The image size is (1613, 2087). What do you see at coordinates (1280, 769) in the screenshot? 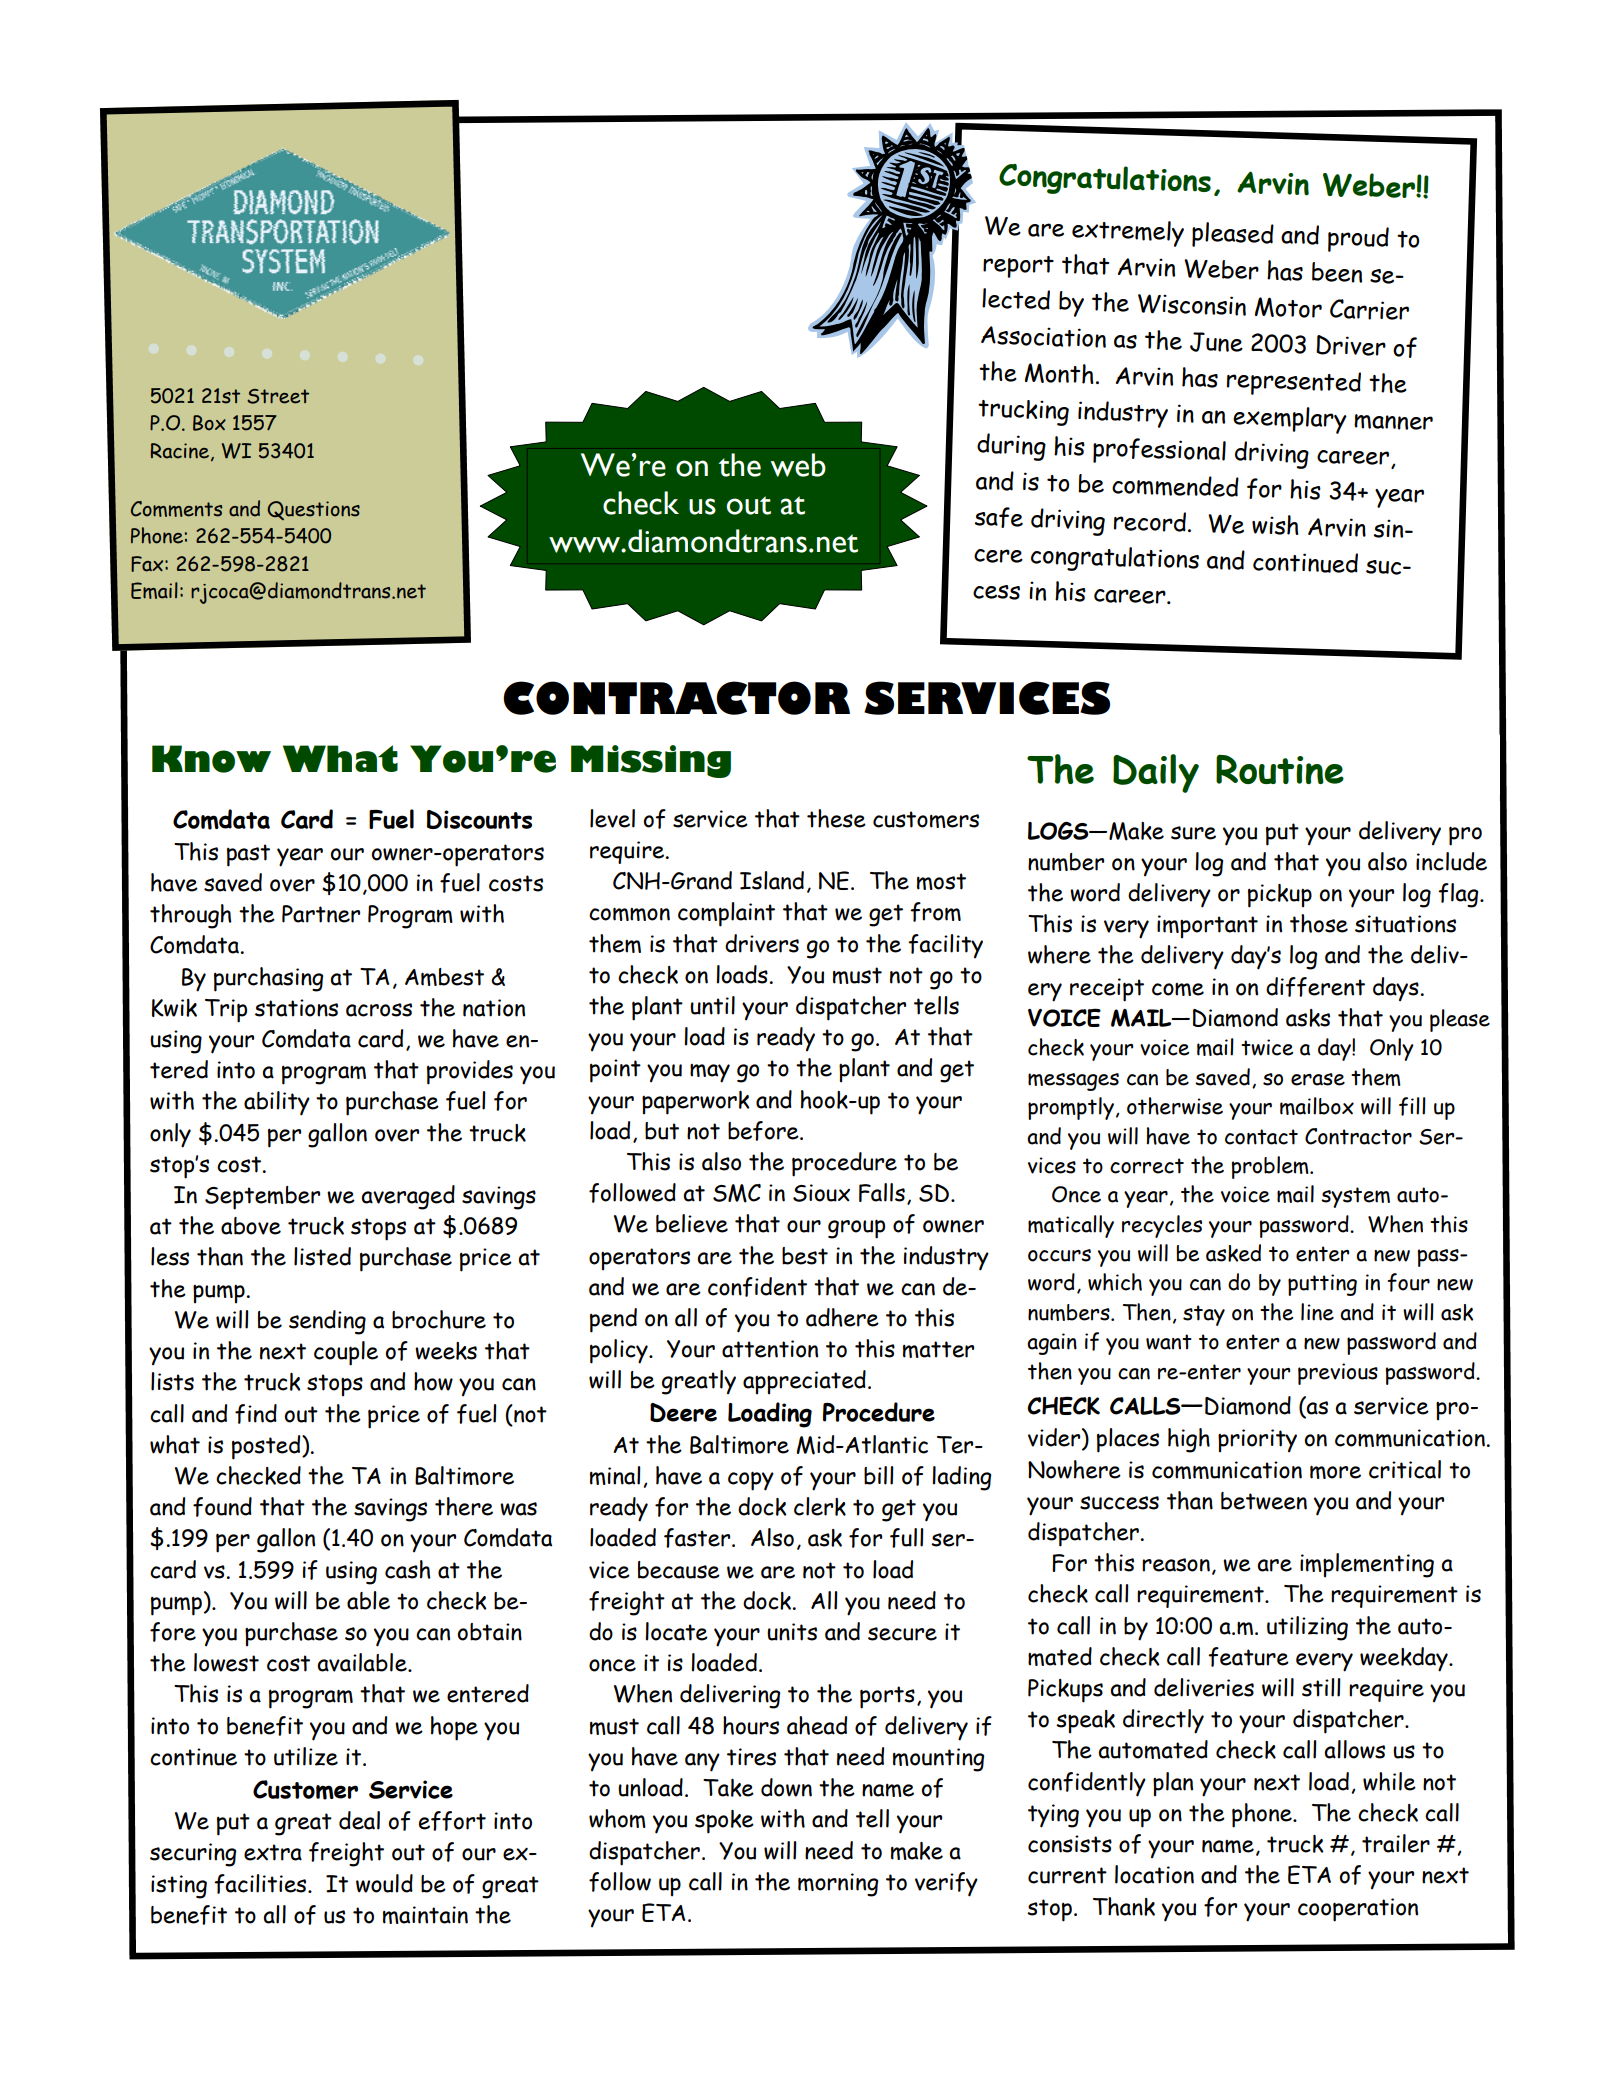
I see `Routine` at bounding box center [1280, 769].
